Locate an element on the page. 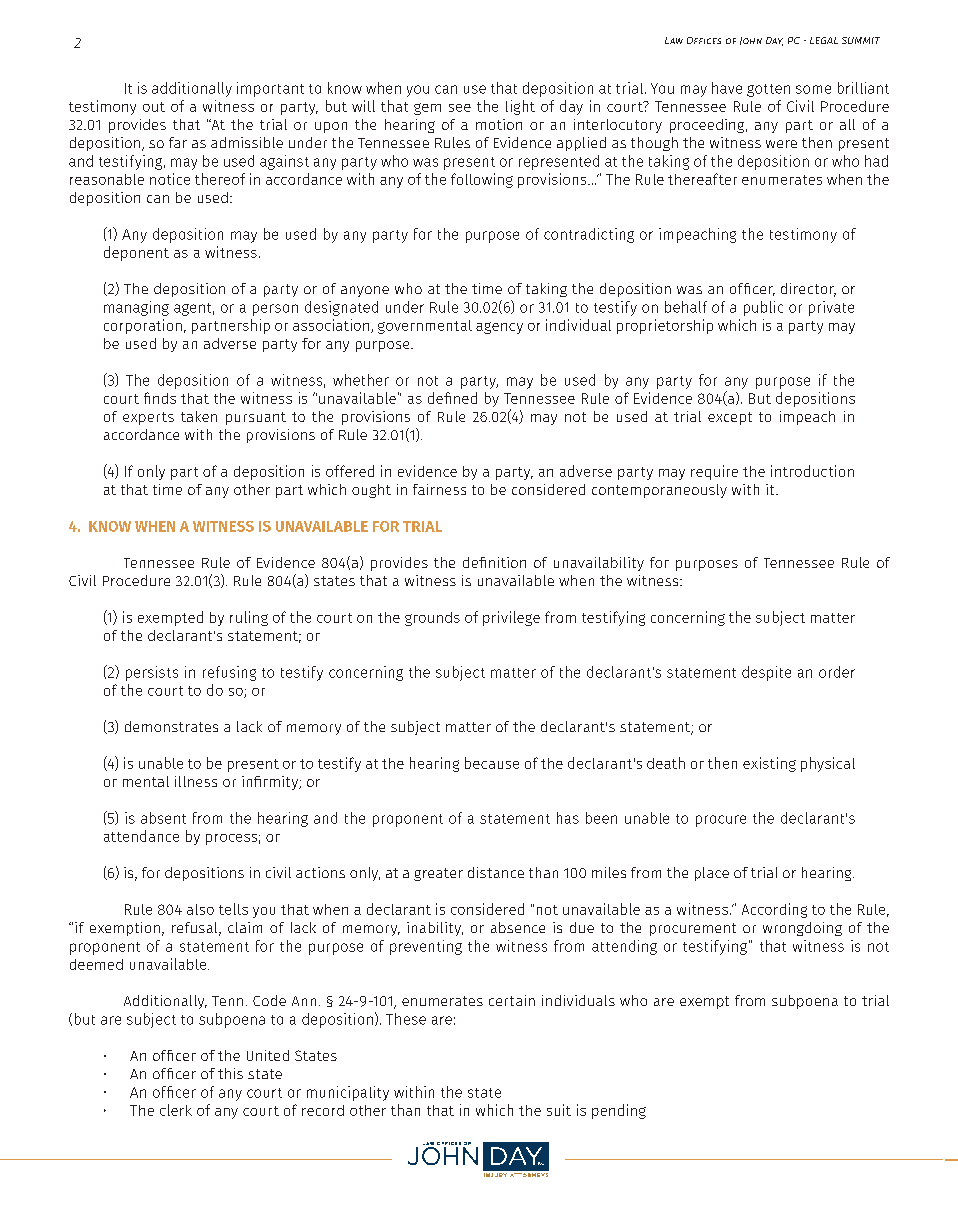 This page has width=958, height=1232. despite is located at coordinates (766, 673).
